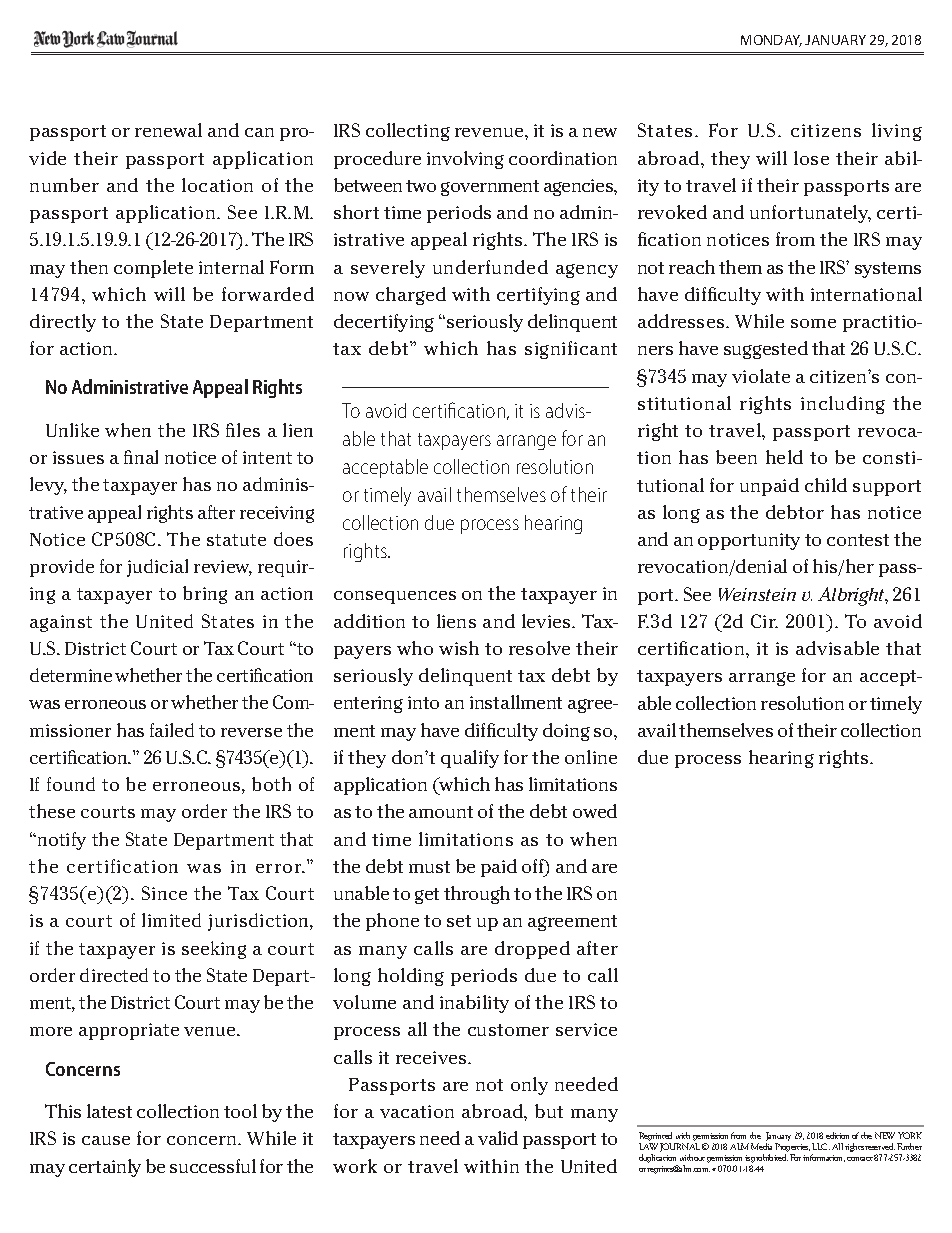 This page has height=1233, width=952. Describe the element at coordinates (764, 621) in the page. I see `Cir` at that location.
